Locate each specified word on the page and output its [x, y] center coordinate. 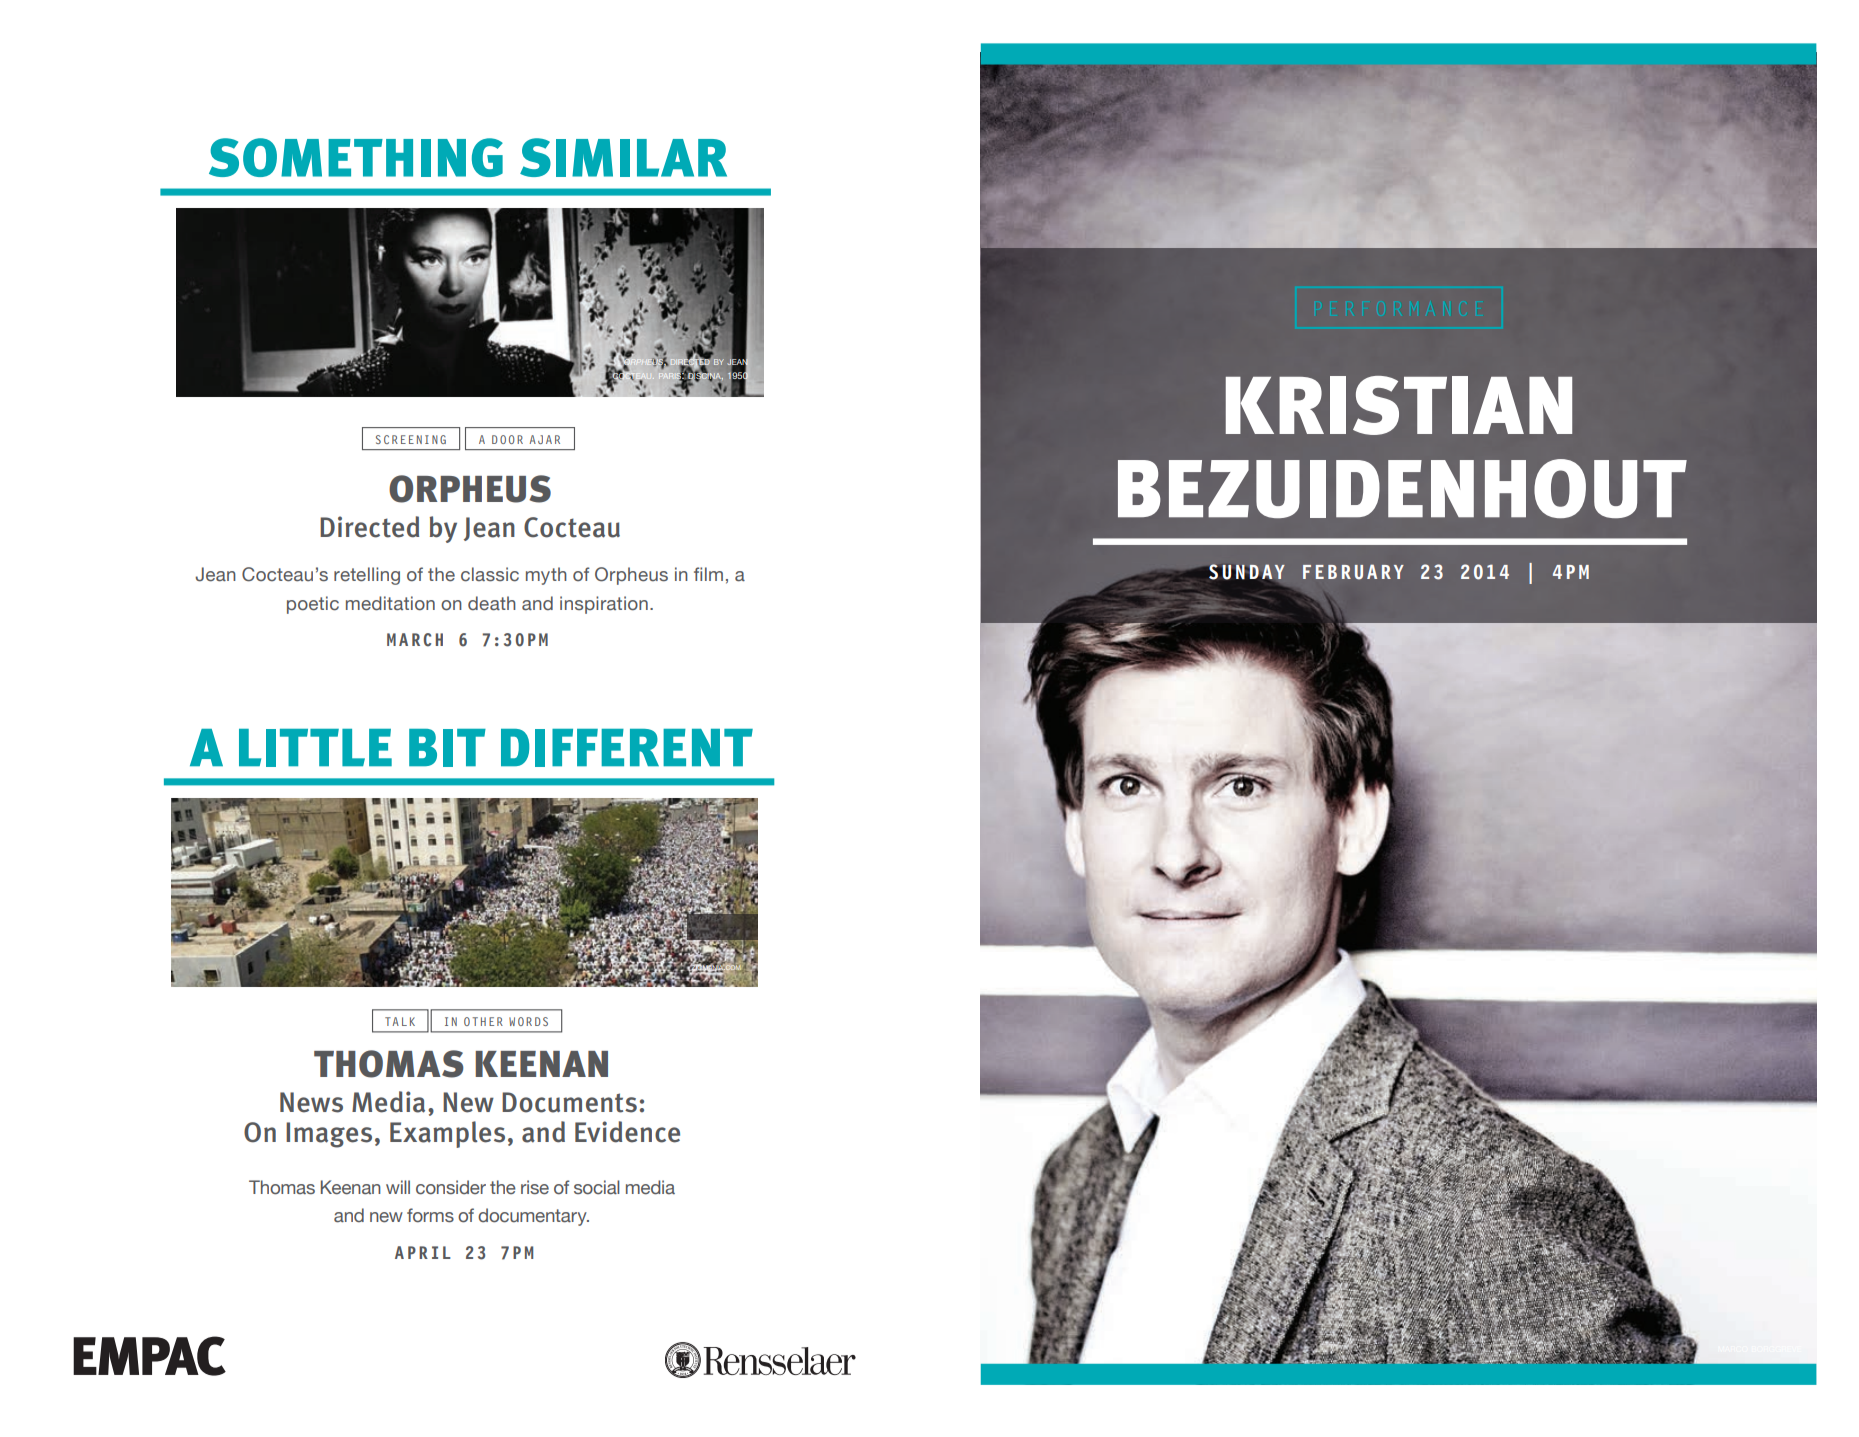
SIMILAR [623, 157]
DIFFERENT [627, 748]
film [708, 574]
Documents [569, 1102]
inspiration [604, 605]
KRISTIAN [1399, 405]
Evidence [627, 1132]
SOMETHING [356, 157]
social [597, 1187]
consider [451, 1187]
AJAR [544, 439]
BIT [447, 748]
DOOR [507, 439]
